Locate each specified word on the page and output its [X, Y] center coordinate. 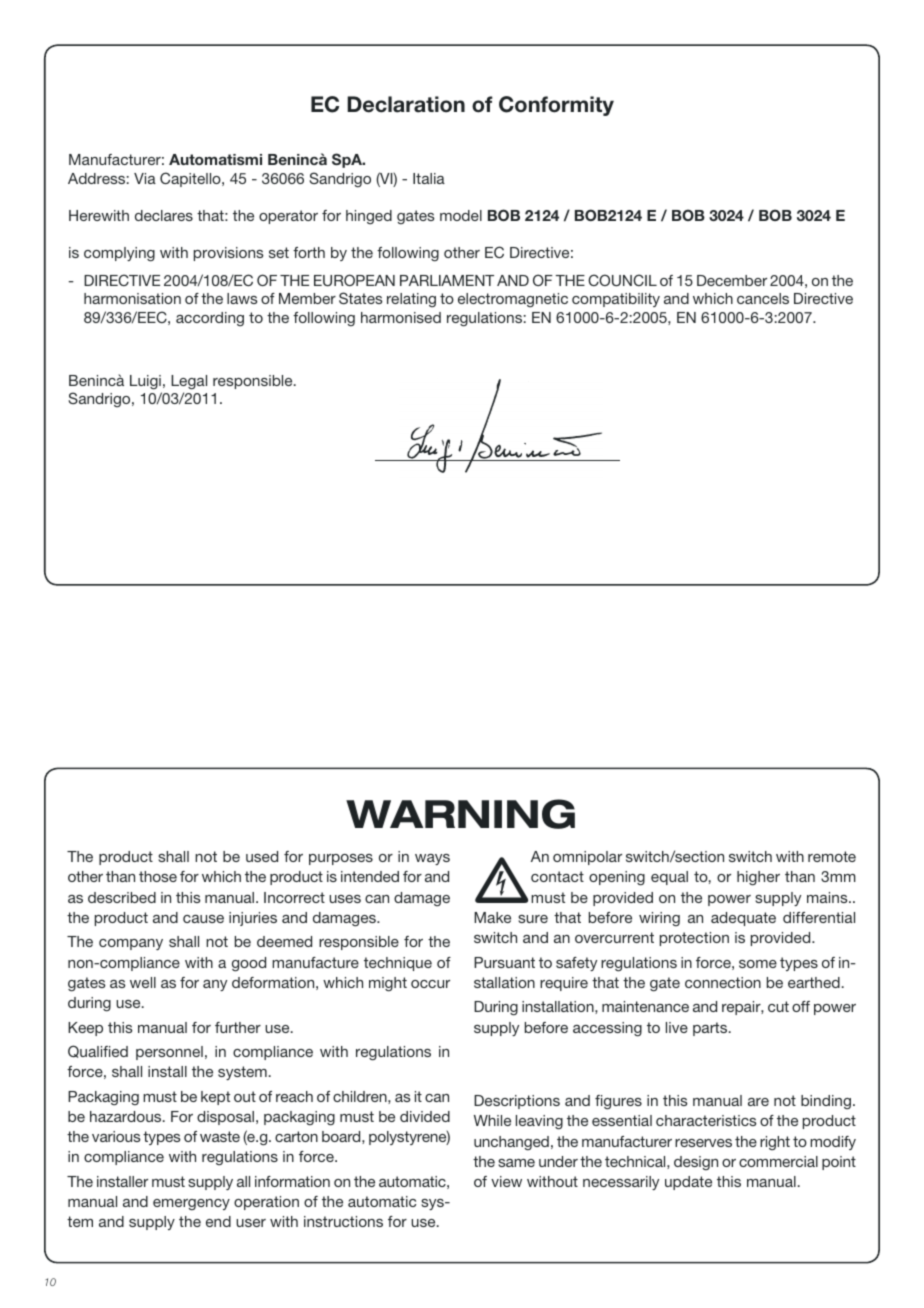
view [506, 1181]
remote [832, 856]
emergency [191, 1204]
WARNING [460, 814]
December [732, 280]
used [262, 856]
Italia [429, 178]
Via [145, 178]
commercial [778, 1161]
